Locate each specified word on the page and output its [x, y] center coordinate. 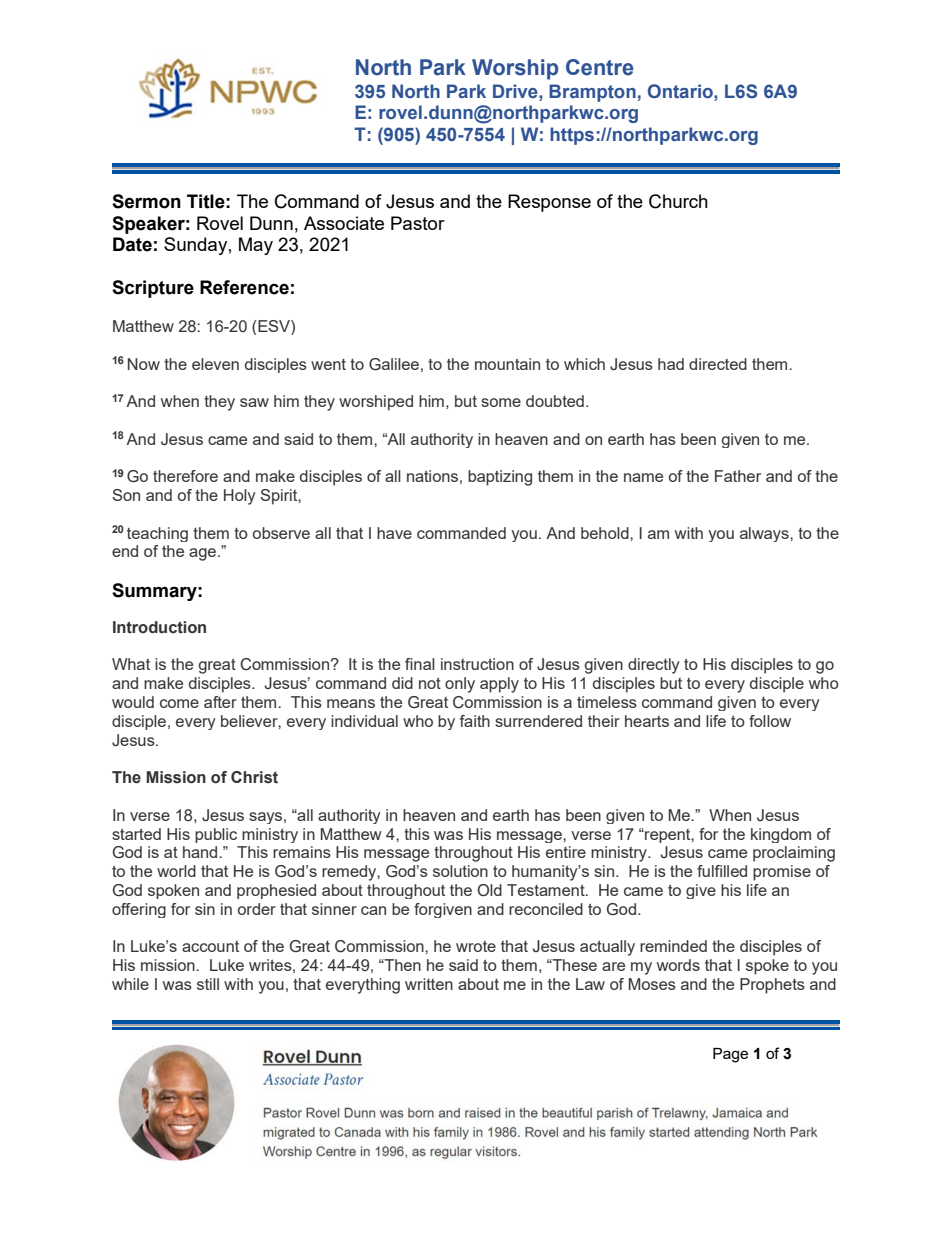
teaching [157, 534]
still [208, 984]
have [394, 533]
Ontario [681, 91]
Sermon [146, 201]
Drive [516, 91]
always [765, 534]
